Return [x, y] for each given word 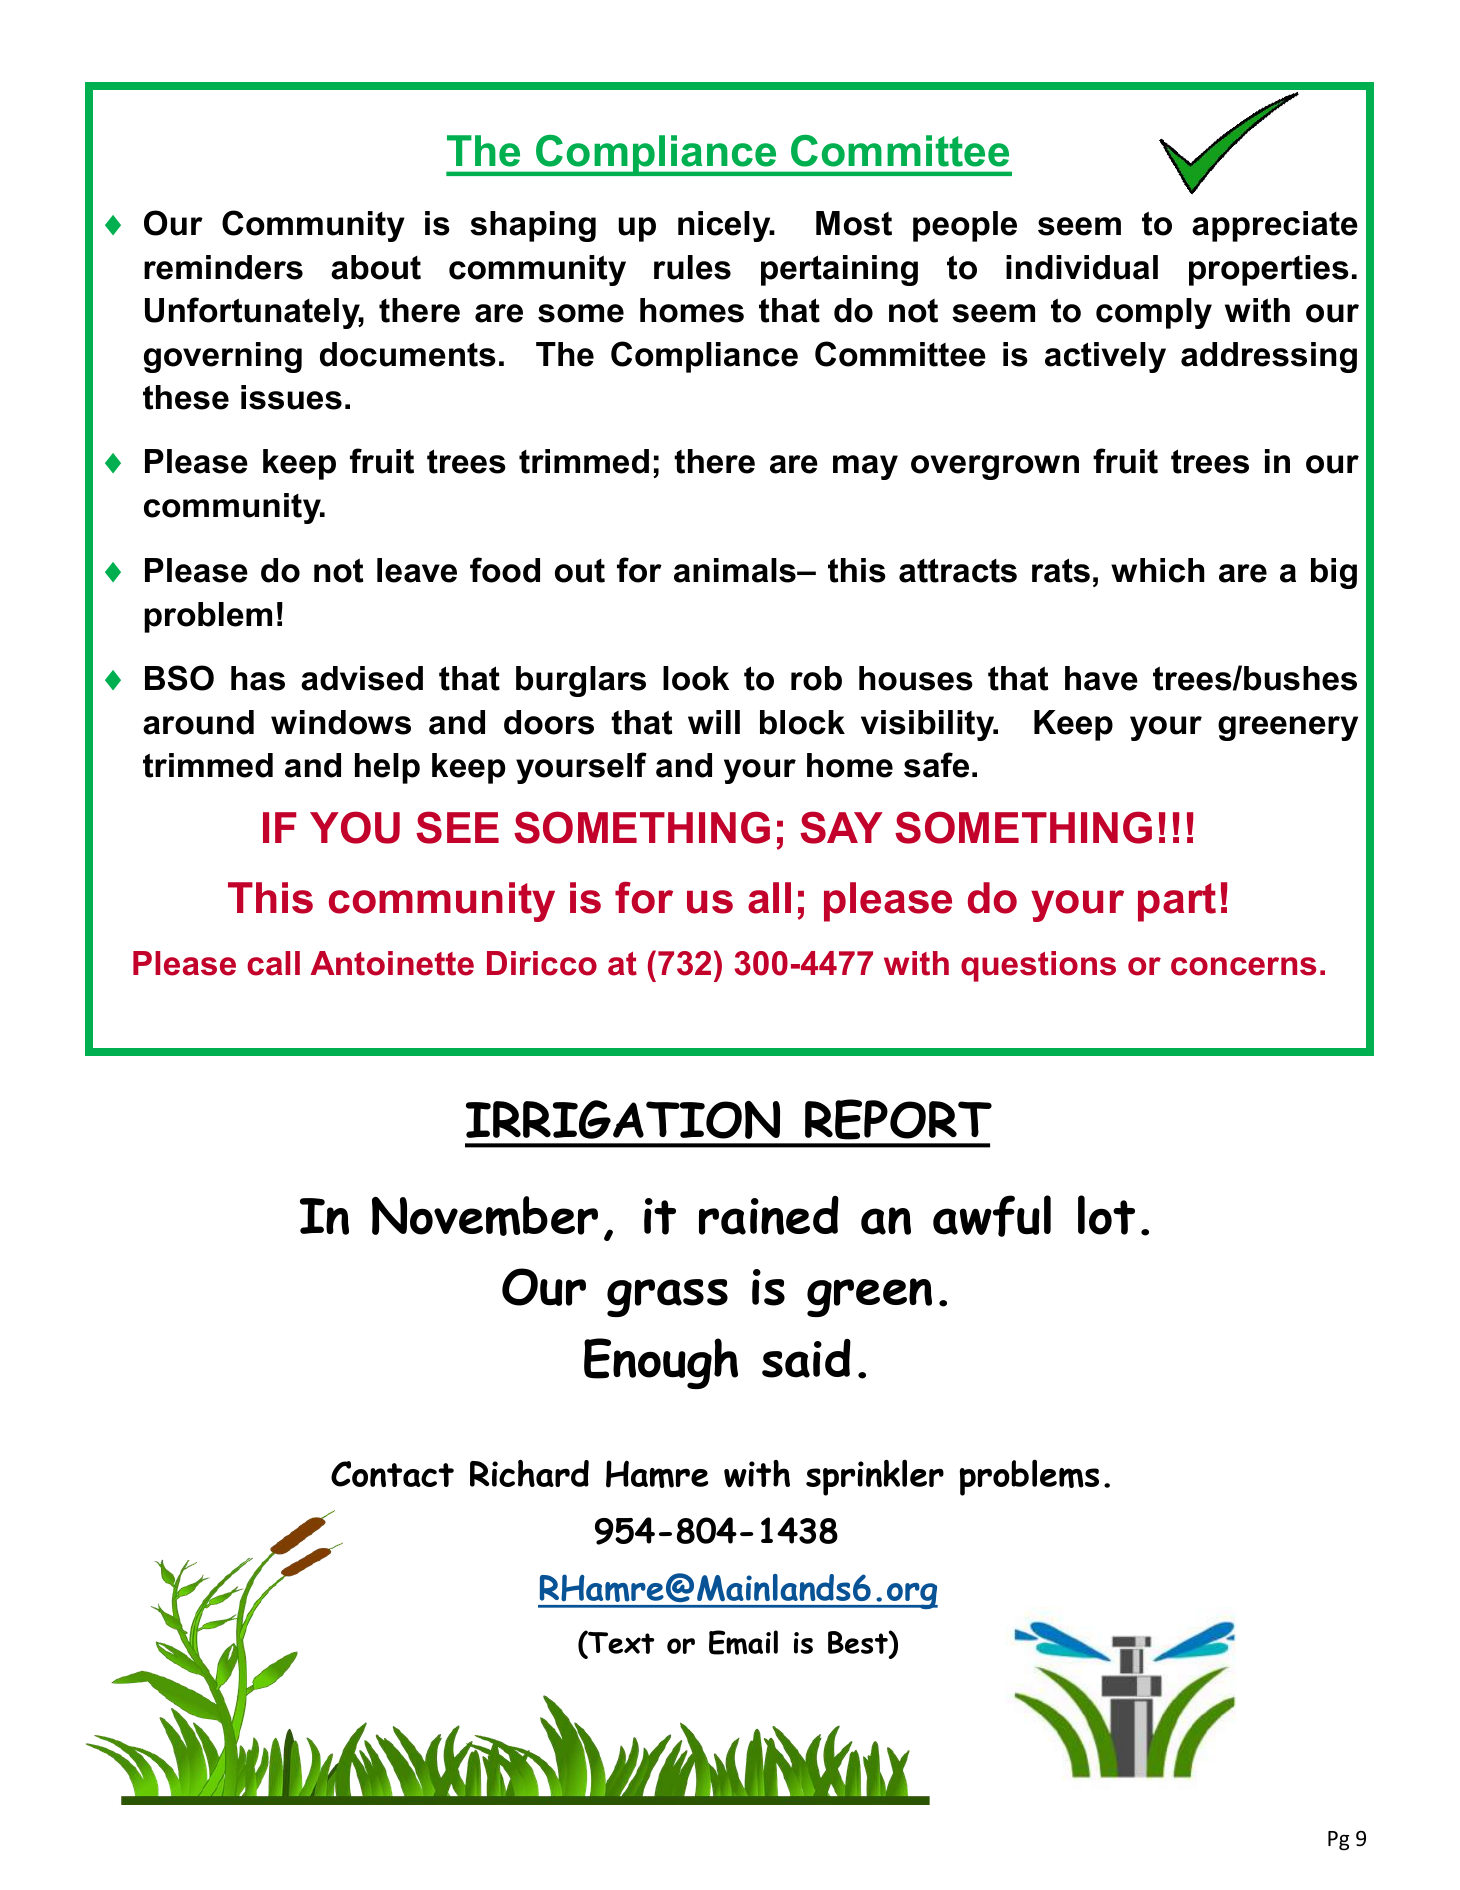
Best [859, 1644]
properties [1269, 270]
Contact [392, 1474]
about [376, 267]
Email [743, 1642]
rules [692, 267]
